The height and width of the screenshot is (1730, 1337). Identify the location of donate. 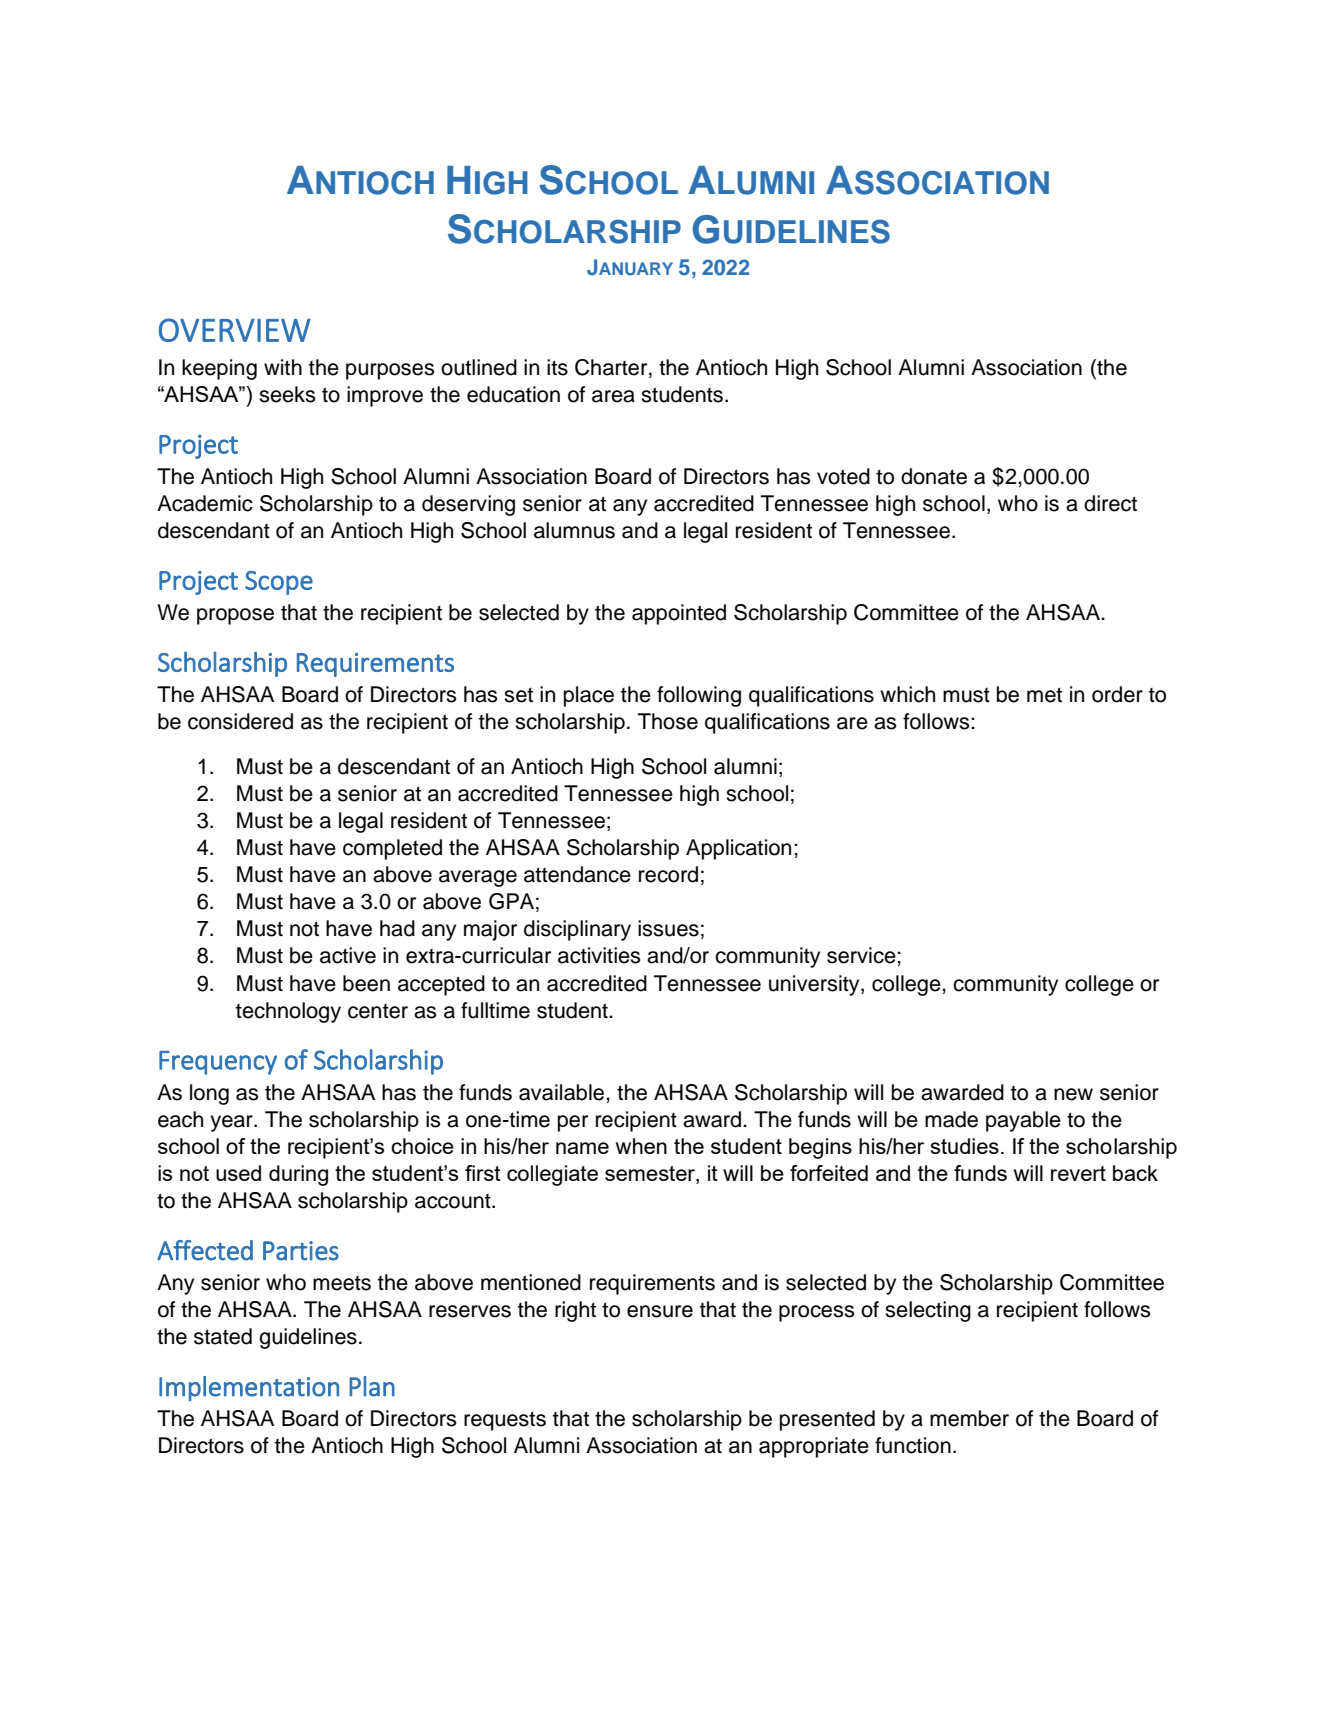
(934, 476).
